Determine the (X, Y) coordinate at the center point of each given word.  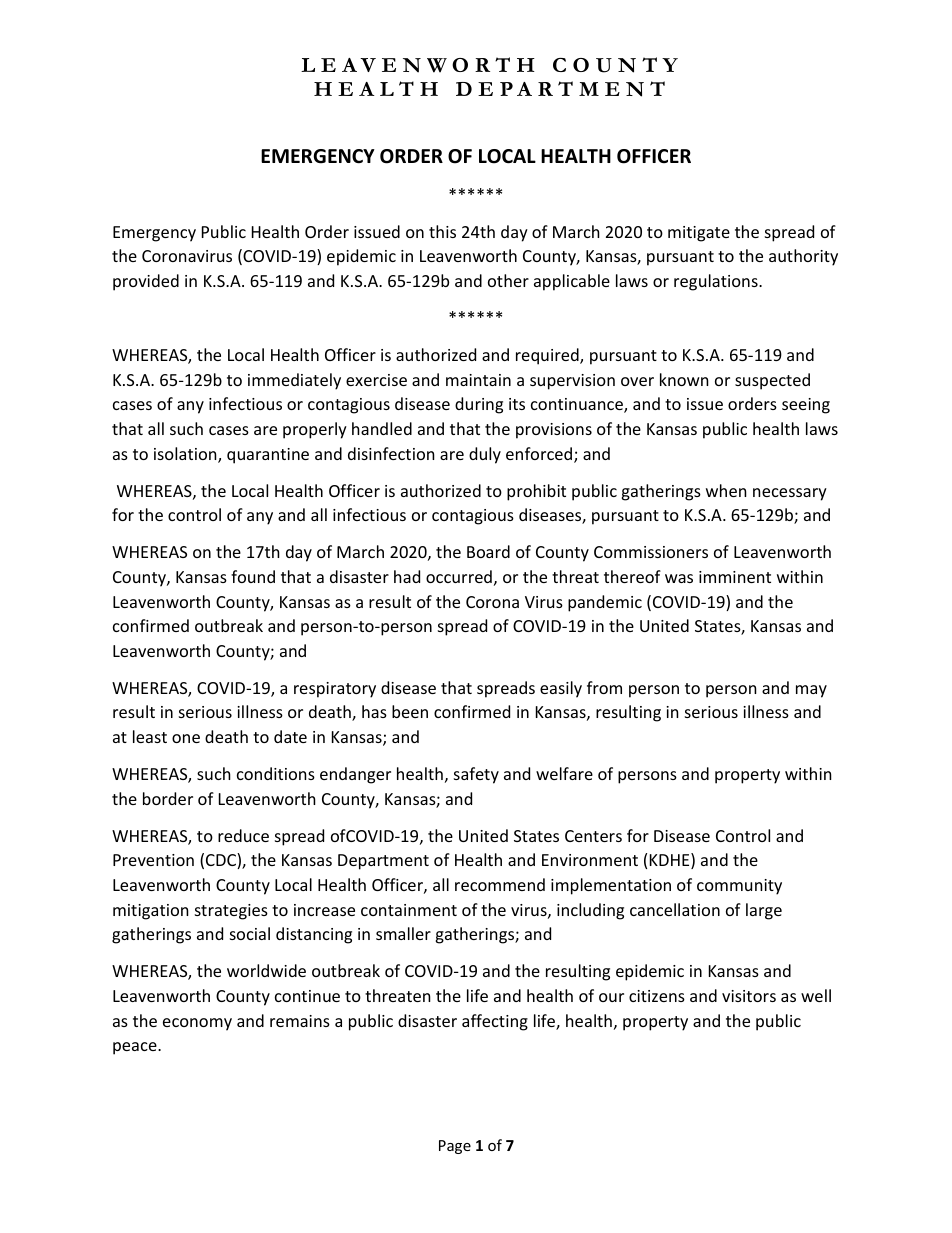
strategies (231, 912)
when (726, 490)
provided (146, 282)
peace (136, 1048)
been (410, 711)
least (150, 736)
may (811, 691)
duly (485, 455)
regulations (717, 282)
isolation (186, 455)
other (508, 280)
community (739, 887)
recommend (500, 884)
